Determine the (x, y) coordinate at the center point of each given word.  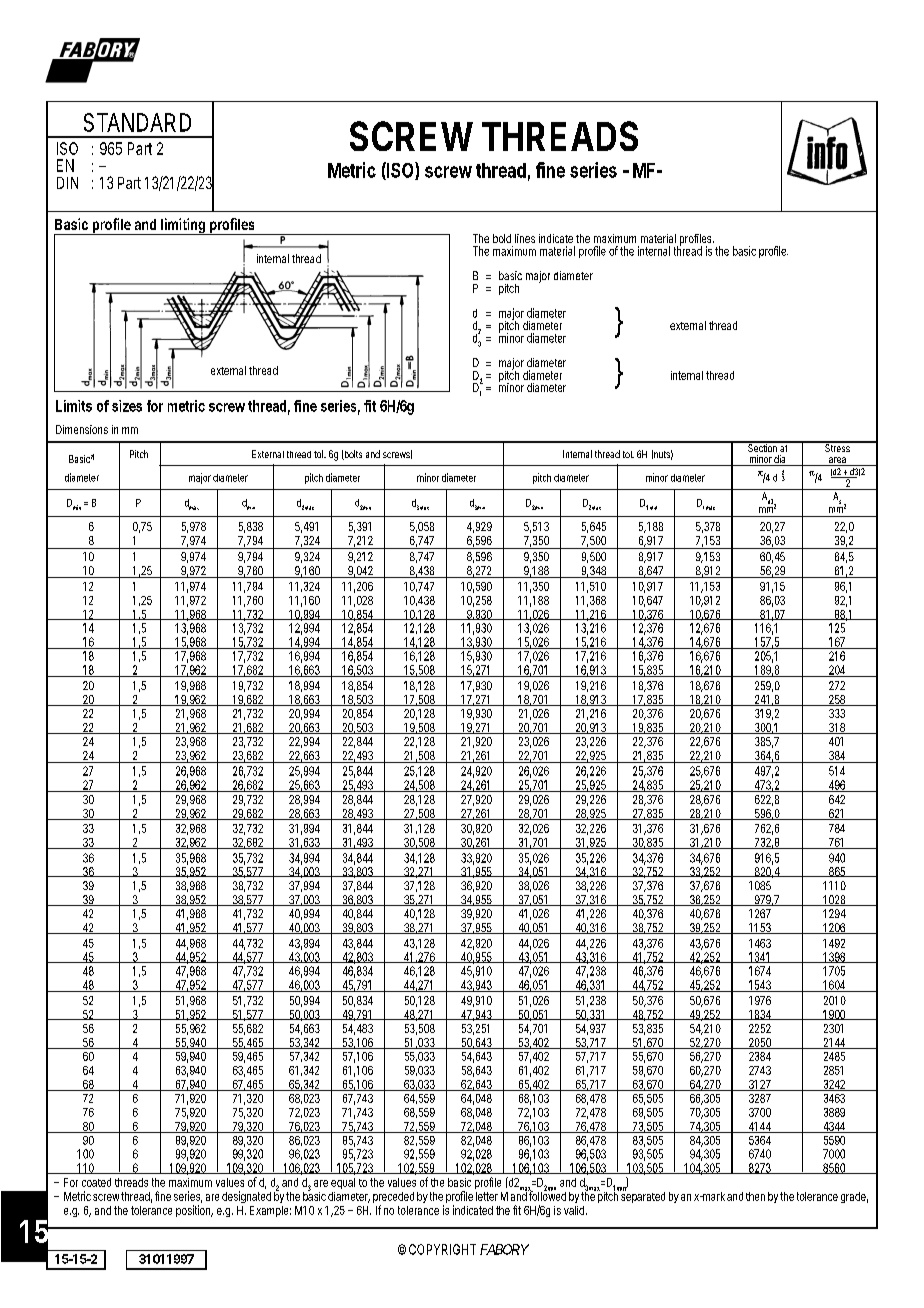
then (755, 1196)
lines (525, 238)
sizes (127, 406)
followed (547, 1195)
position (194, 1211)
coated (96, 1182)
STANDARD (137, 122)
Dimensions (82, 429)
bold (502, 238)
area (838, 461)
